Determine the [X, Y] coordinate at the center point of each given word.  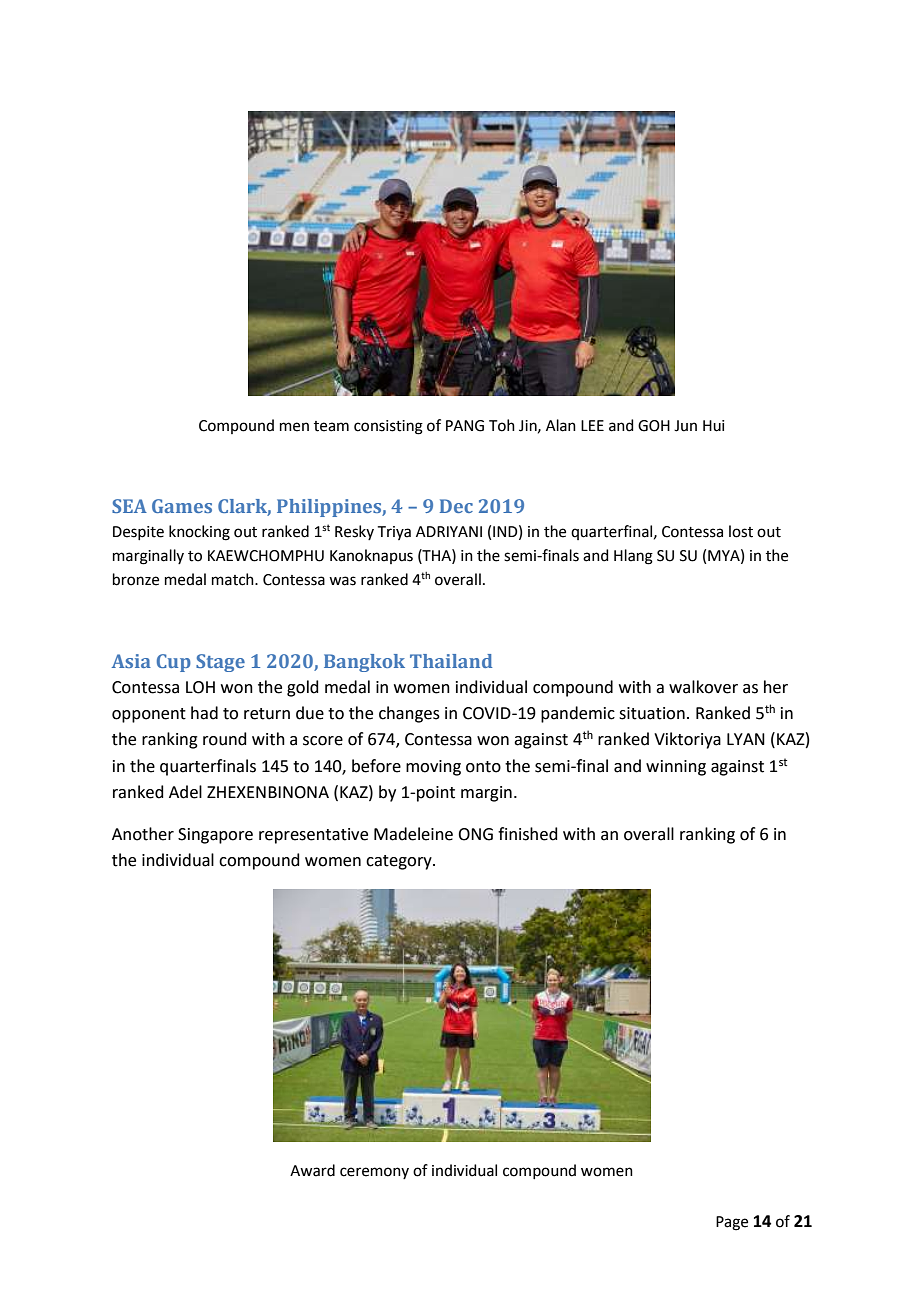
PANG [465, 426]
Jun [685, 426]
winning [676, 768]
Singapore [215, 836]
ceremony [374, 1173]
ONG [475, 834]
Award [312, 1170]
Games [182, 506]
